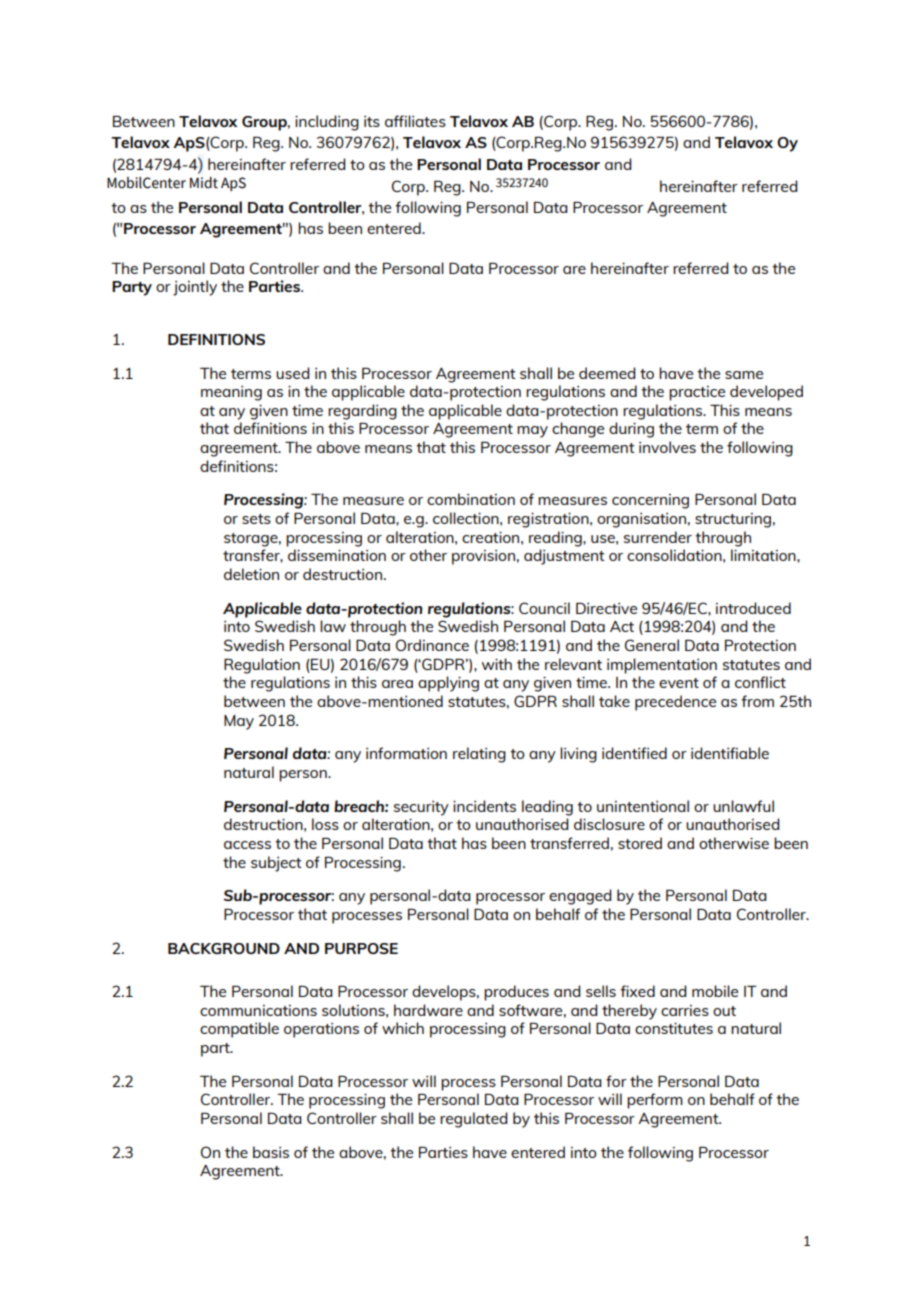  I want to click on practice, so click(697, 393).
